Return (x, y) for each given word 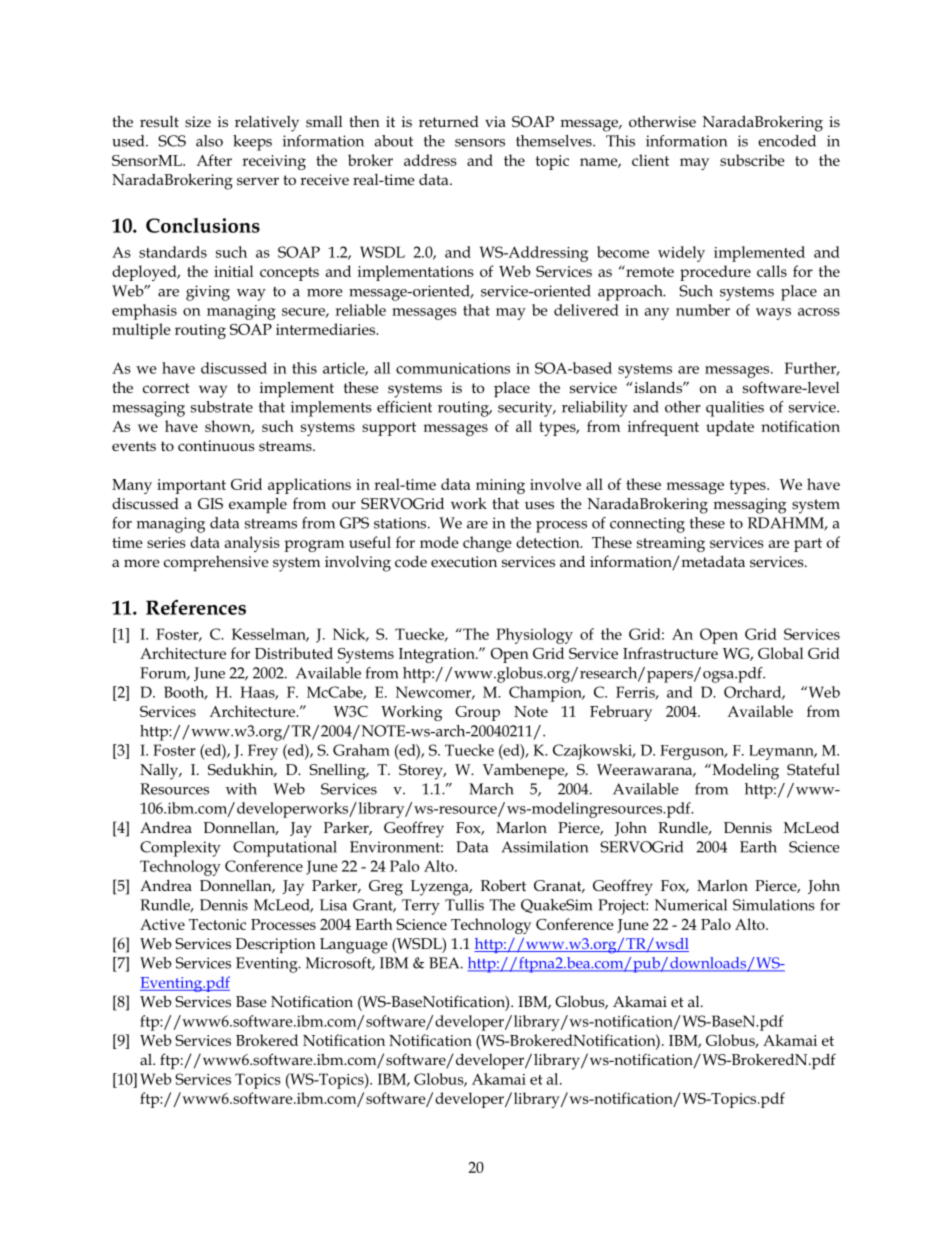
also (209, 141)
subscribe (752, 160)
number (703, 310)
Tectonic (217, 924)
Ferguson (693, 752)
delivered (586, 310)
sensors (480, 143)
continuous (216, 445)
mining (500, 486)
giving (208, 293)
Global (780, 653)
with (241, 789)
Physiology (534, 636)
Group (477, 713)
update (730, 428)
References (196, 607)
